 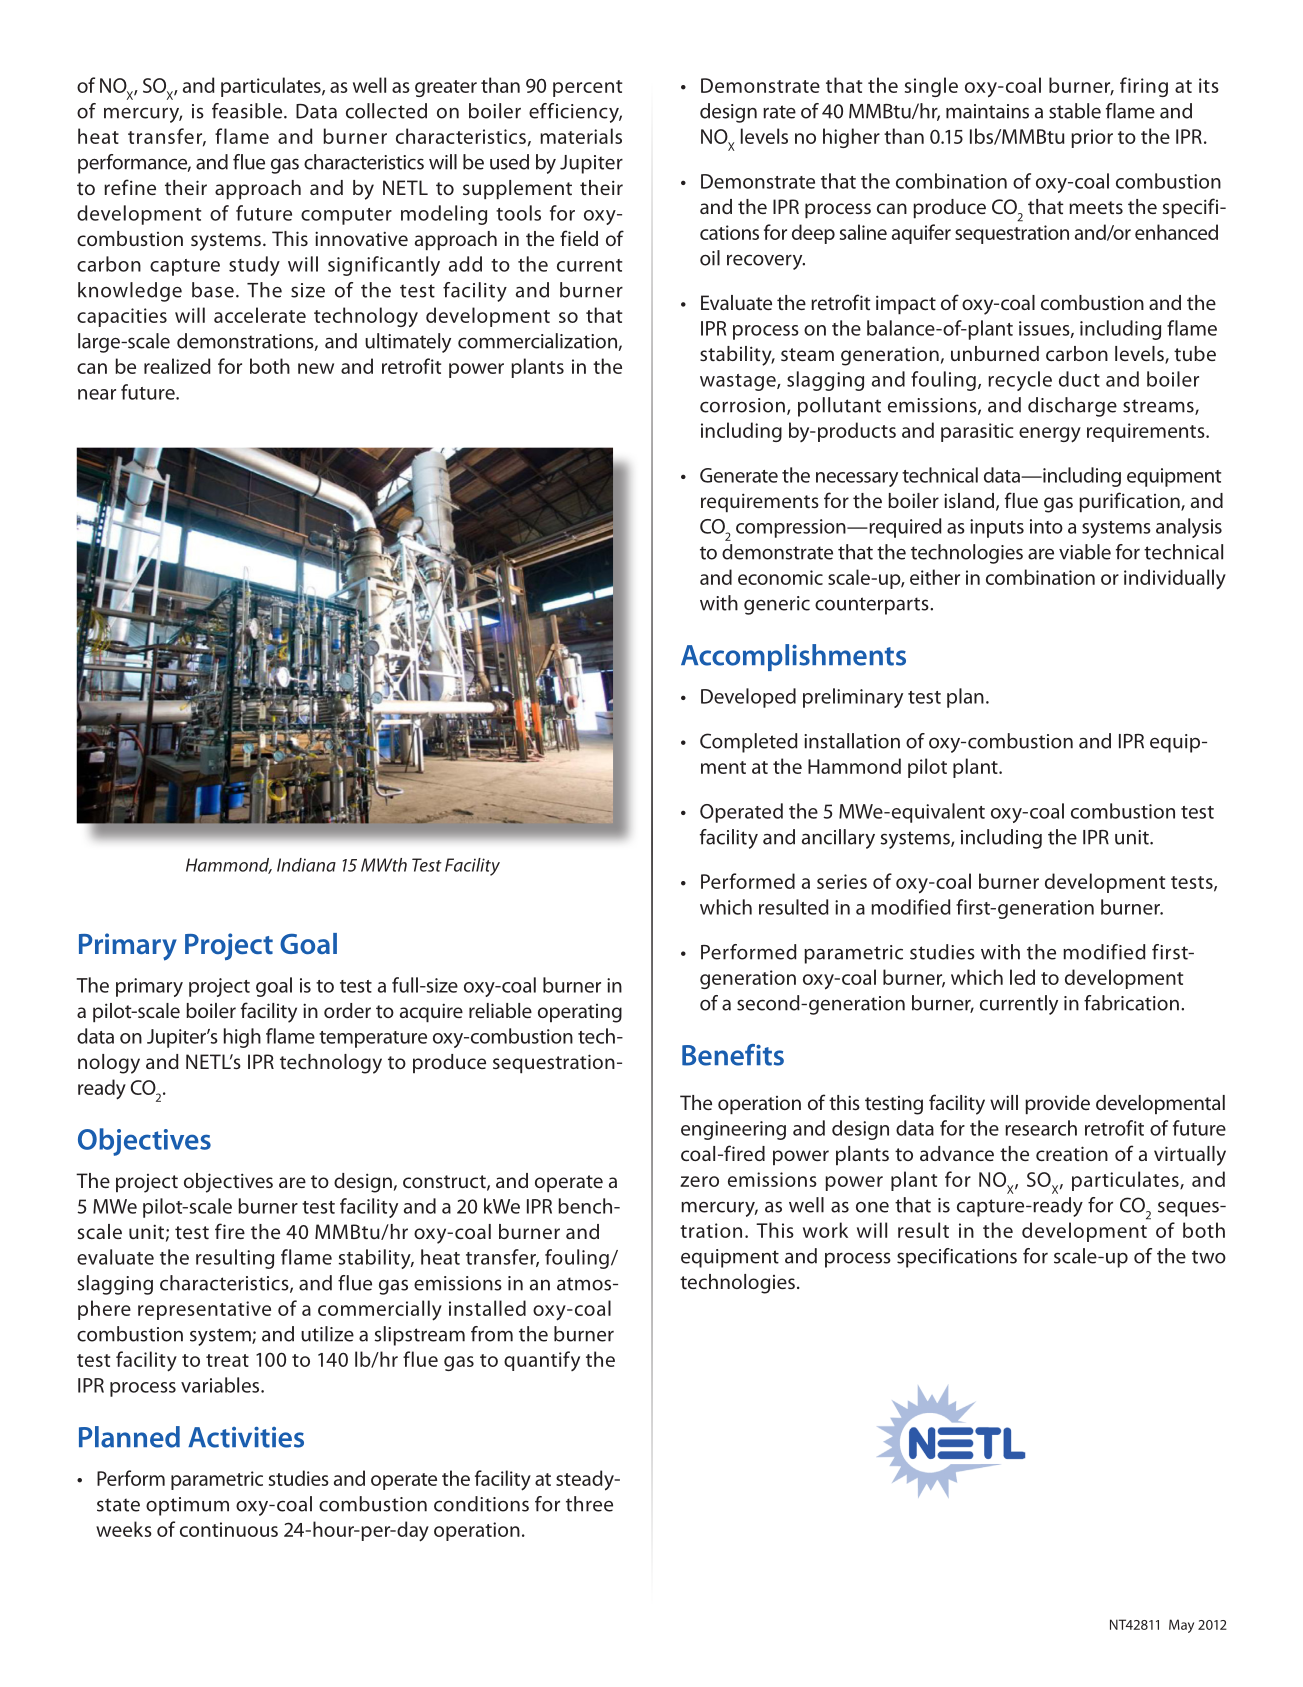 I want to click on near, so click(x=97, y=394).
